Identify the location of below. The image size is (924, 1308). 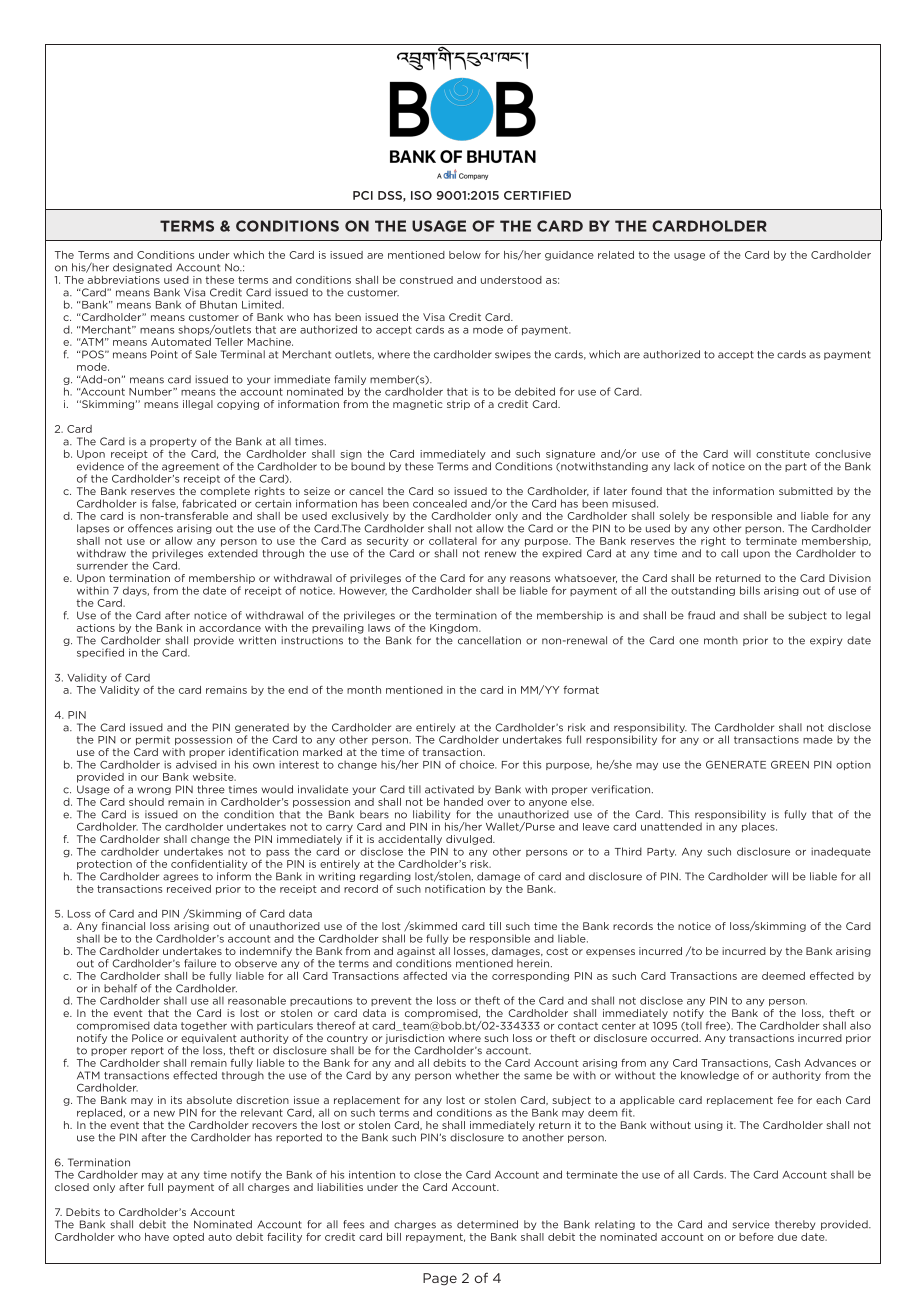
(465, 255).
